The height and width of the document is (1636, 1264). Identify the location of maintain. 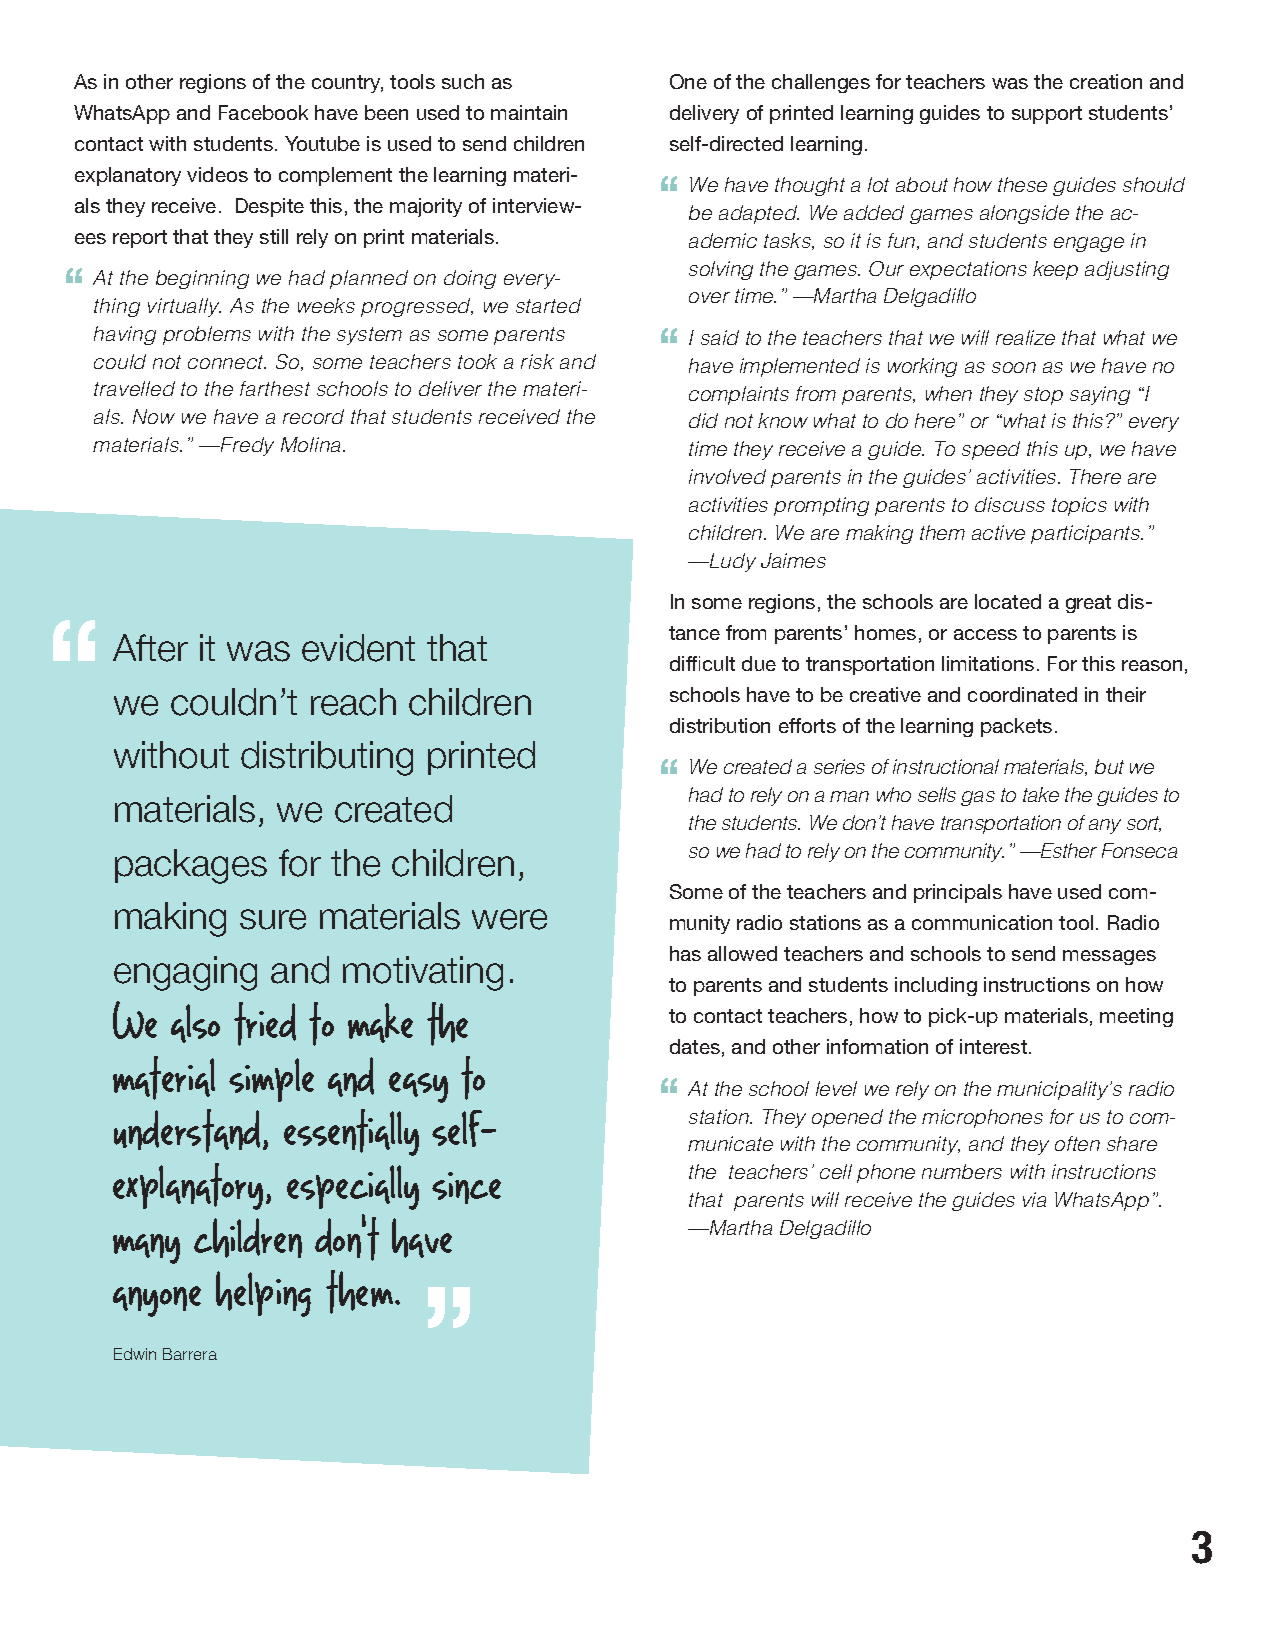
(529, 112).
